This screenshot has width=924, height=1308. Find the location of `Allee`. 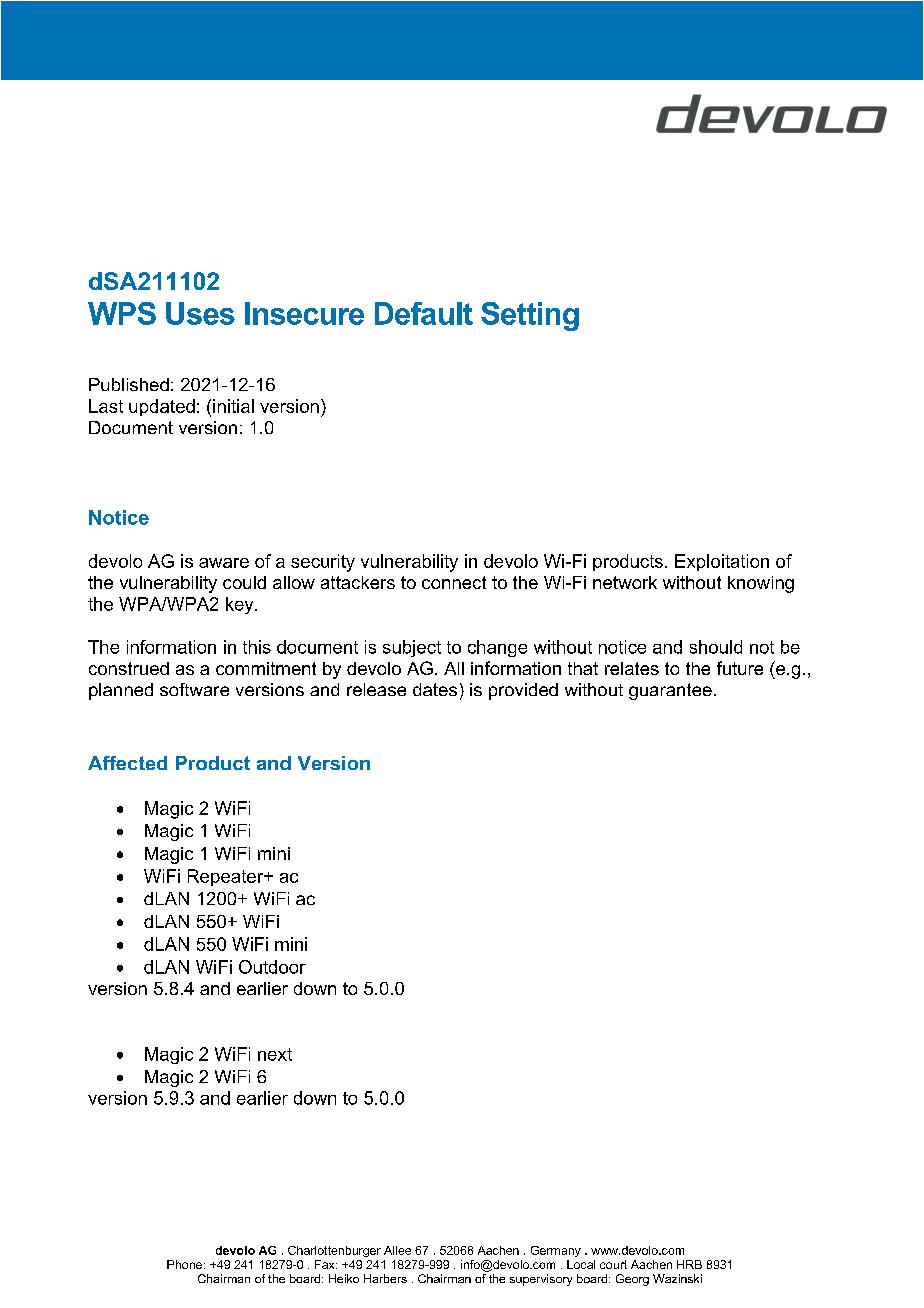

Allee is located at coordinates (397, 1250).
